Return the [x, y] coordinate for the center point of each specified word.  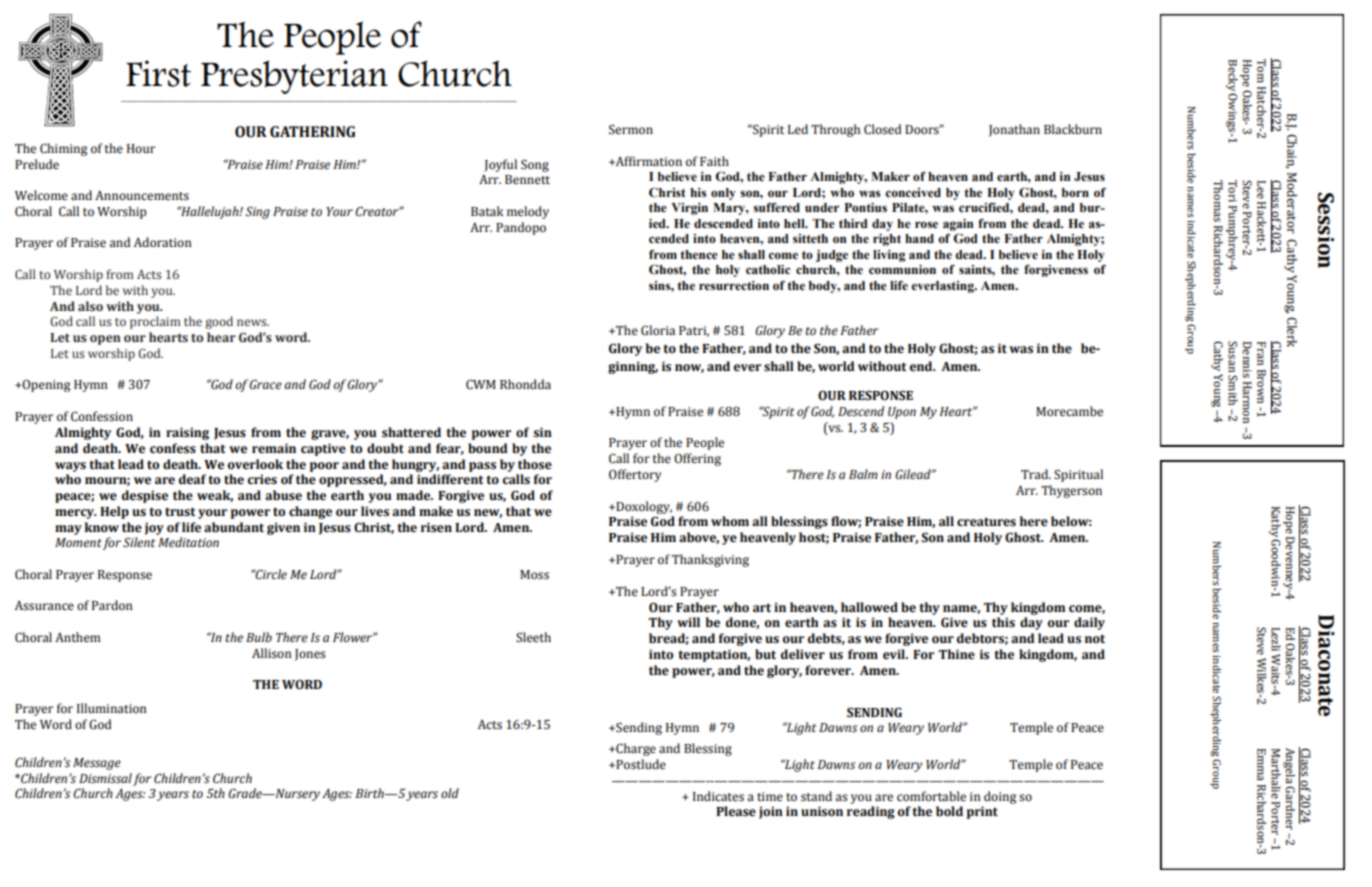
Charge [635, 749]
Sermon [631, 129]
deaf [192, 479]
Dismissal [105, 778]
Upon [902, 413]
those [535, 464]
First [158, 73]
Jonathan [1014, 130]
